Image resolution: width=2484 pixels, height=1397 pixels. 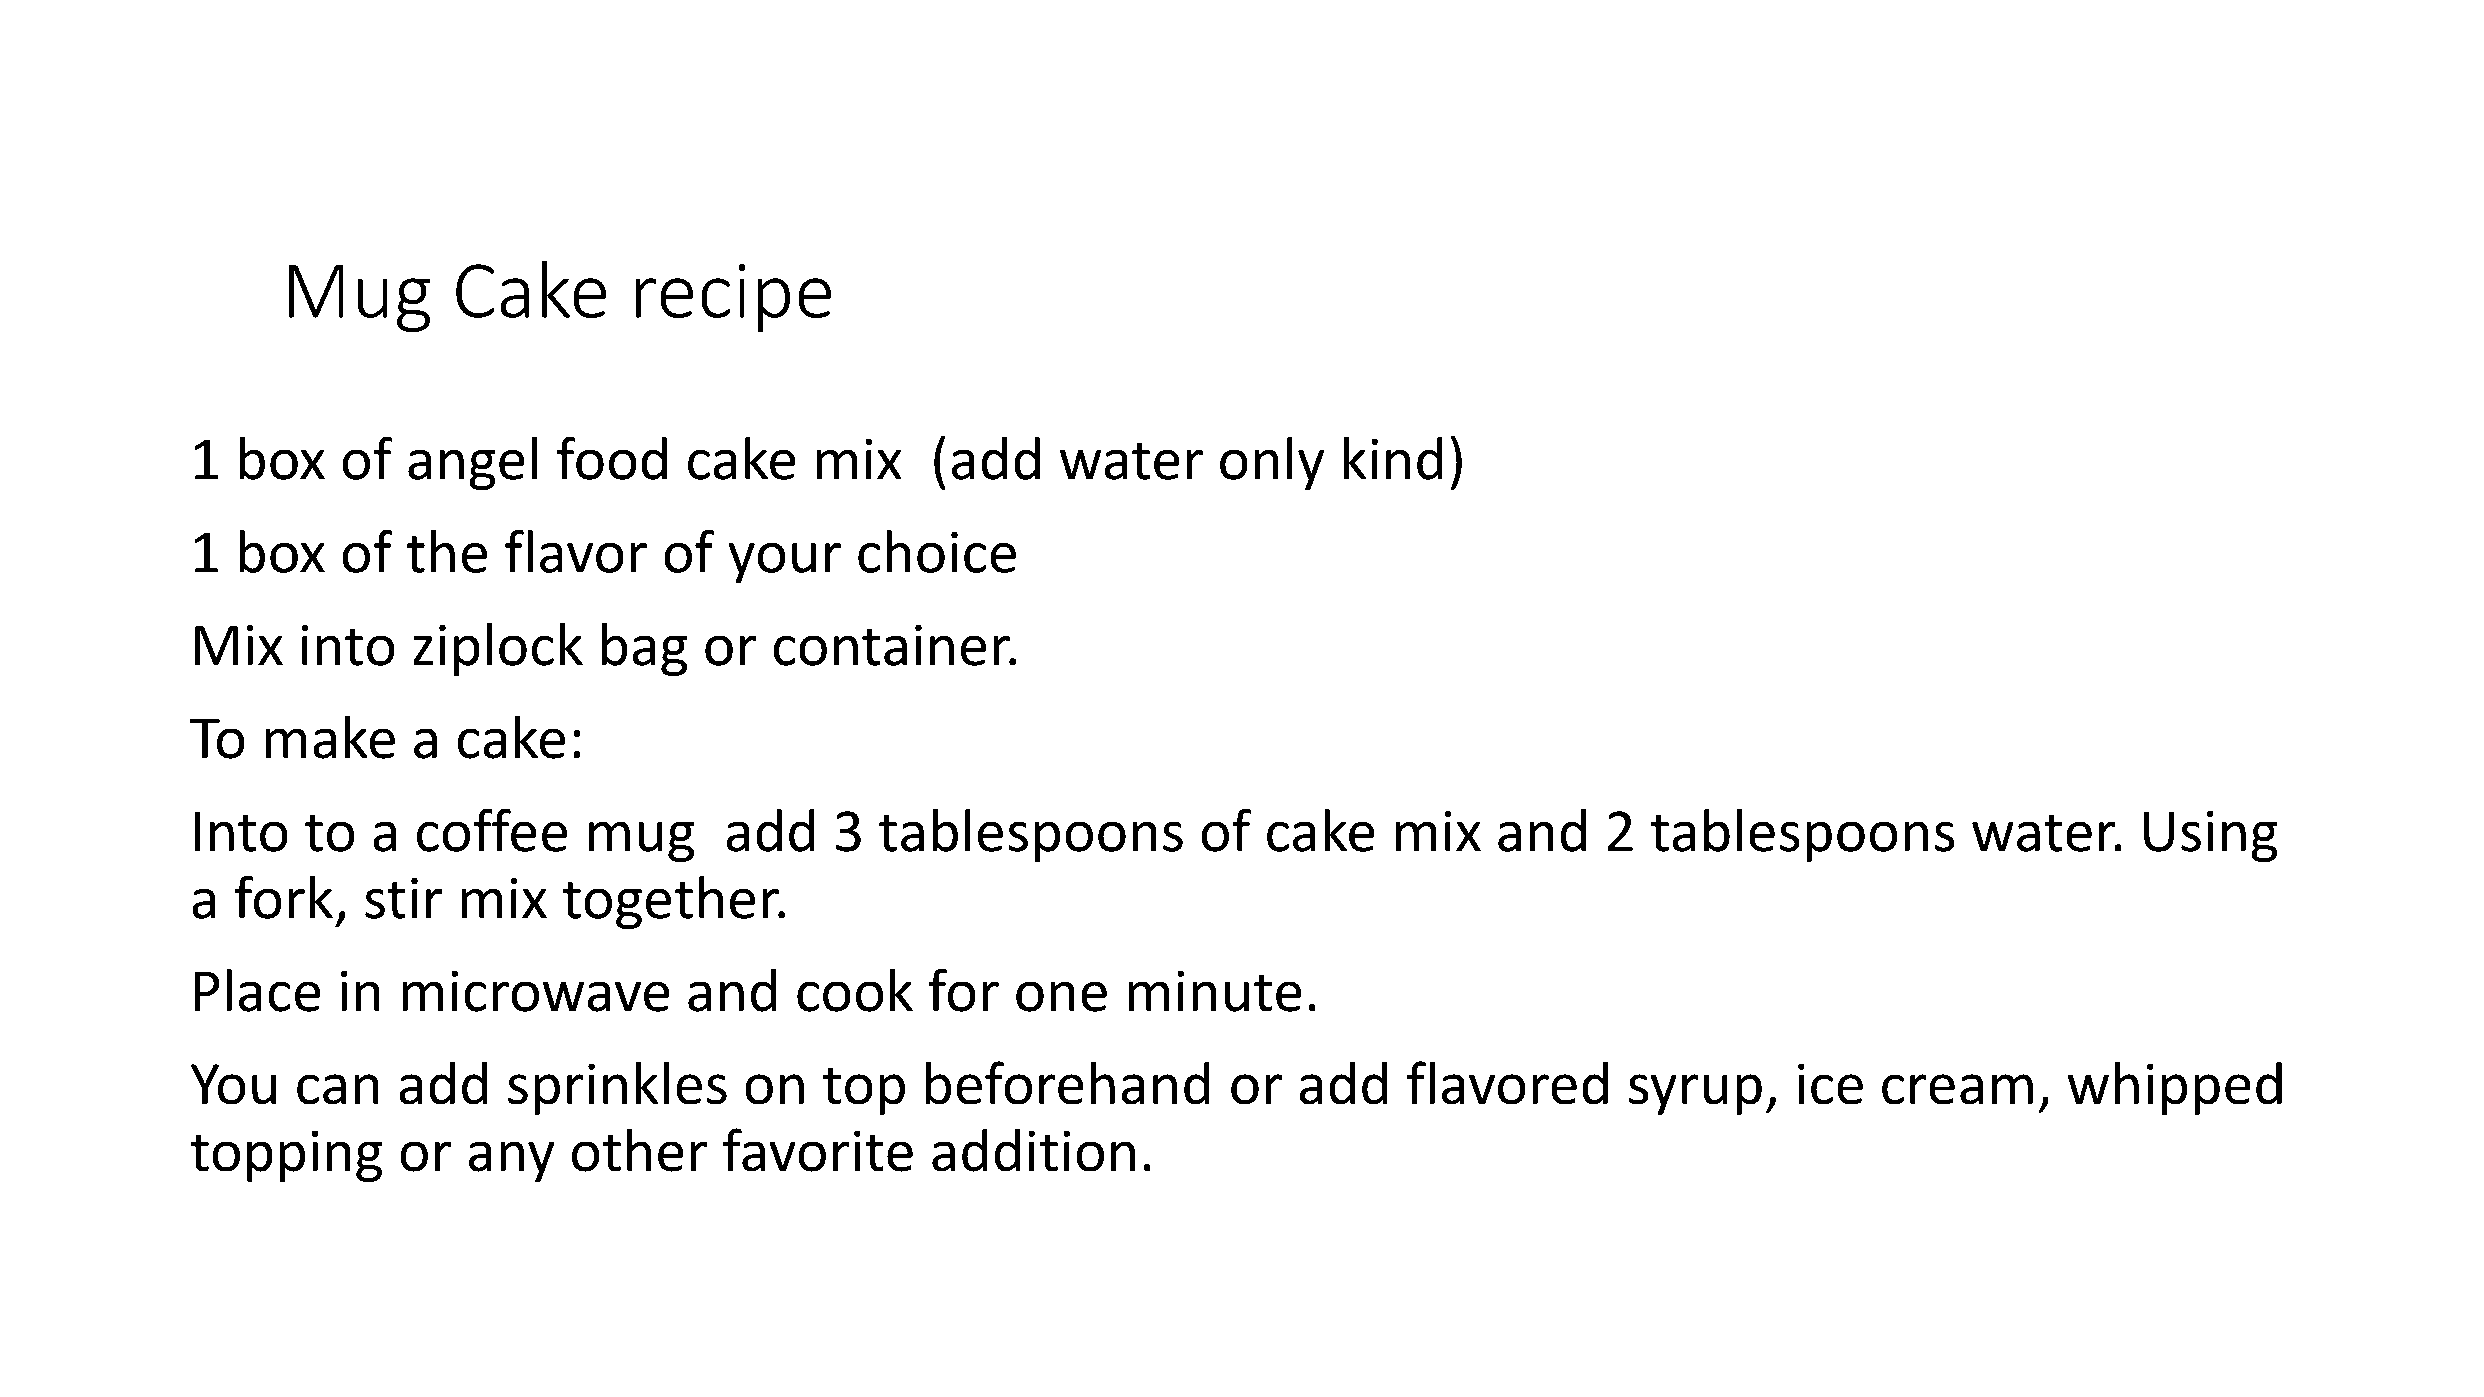 What do you see at coordinates (1272, 463) in the document?
I see `only` at bounding box center [1272, 463].
